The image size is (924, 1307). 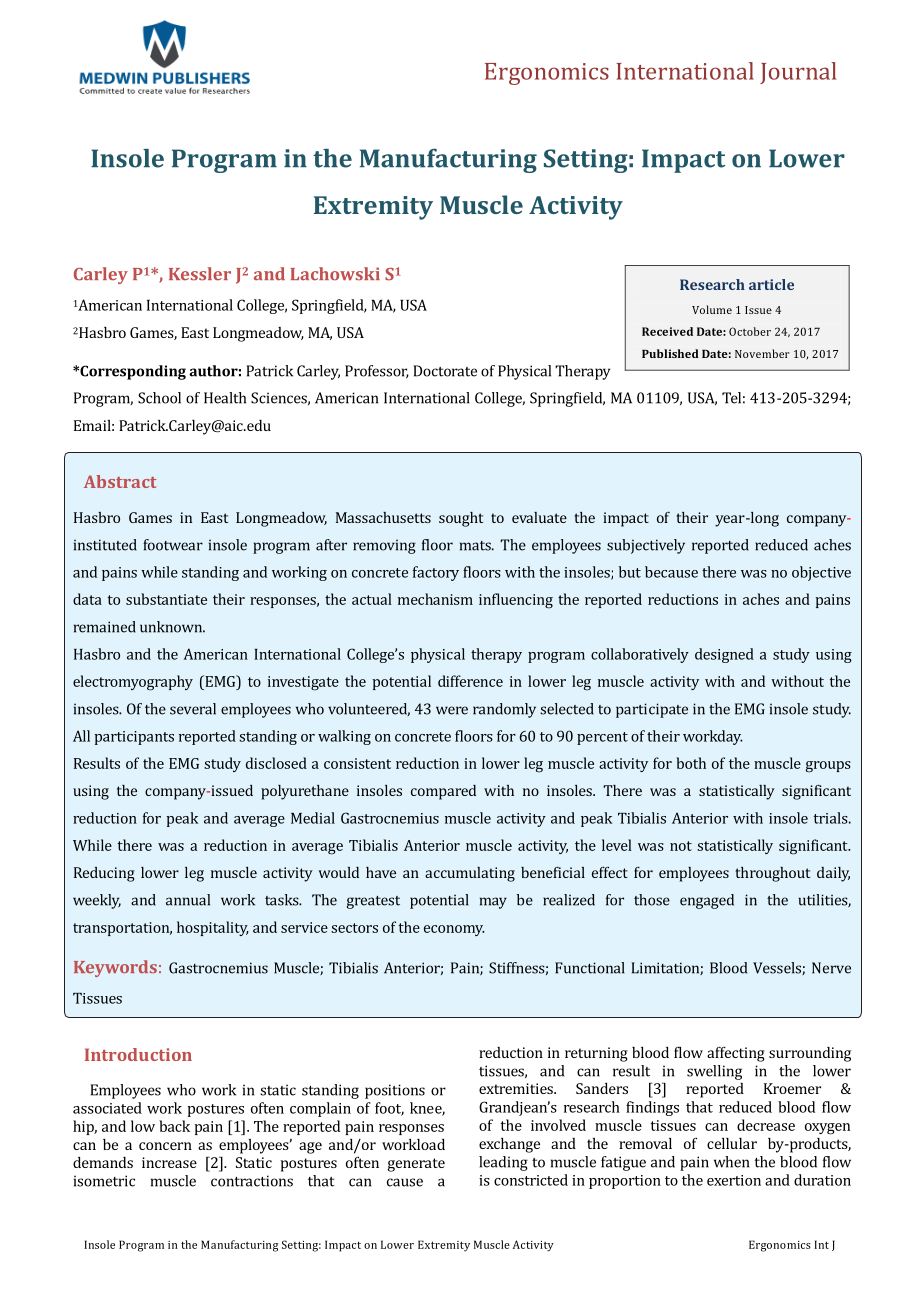 I want to click on substantiate, so click(x=166, y=599).
